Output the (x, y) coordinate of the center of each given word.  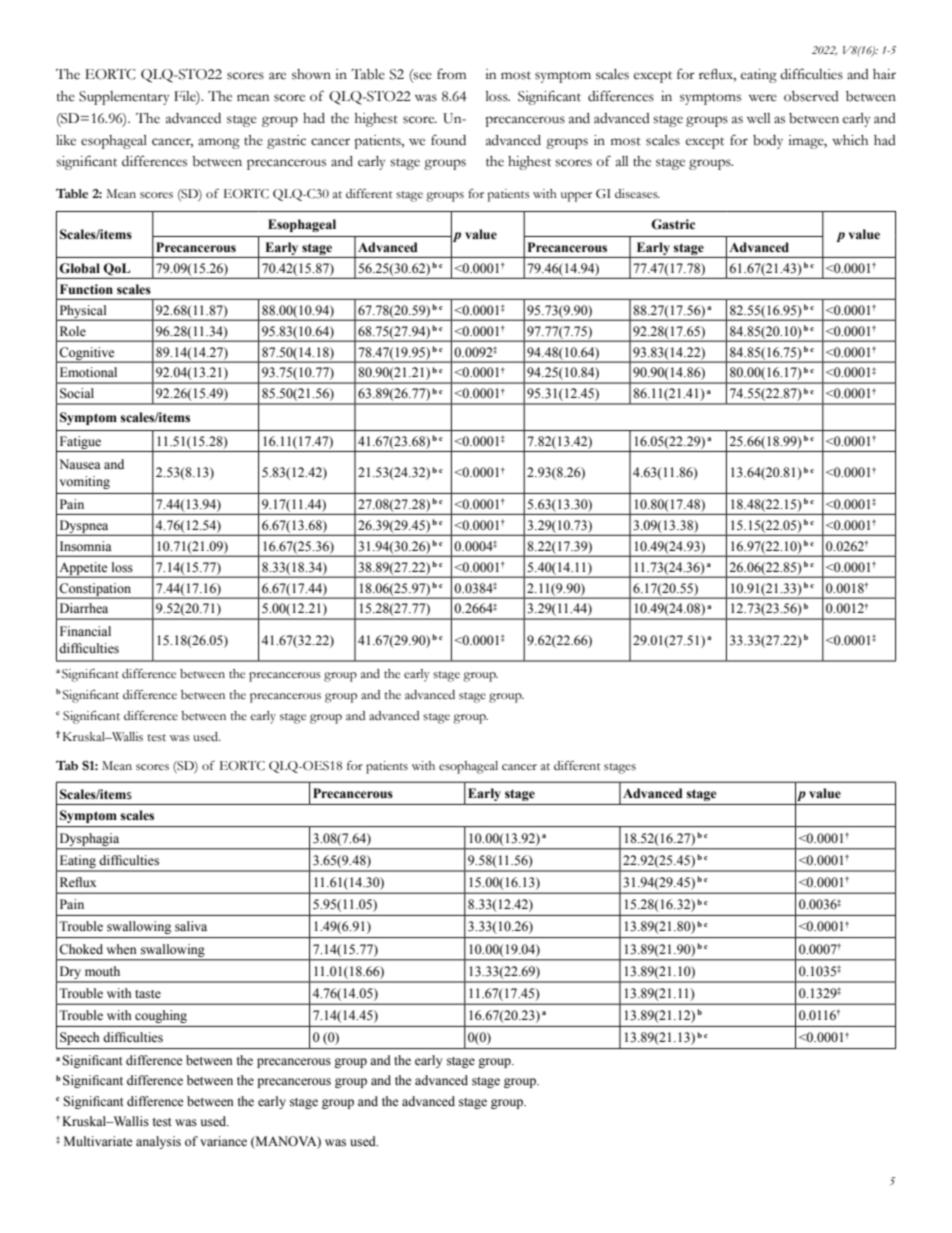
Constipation (95, 590)
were (763, 98)
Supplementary (124, 98)
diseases (637, 194)
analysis (158, 1142)
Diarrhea (84, 608)
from (451, 74)
